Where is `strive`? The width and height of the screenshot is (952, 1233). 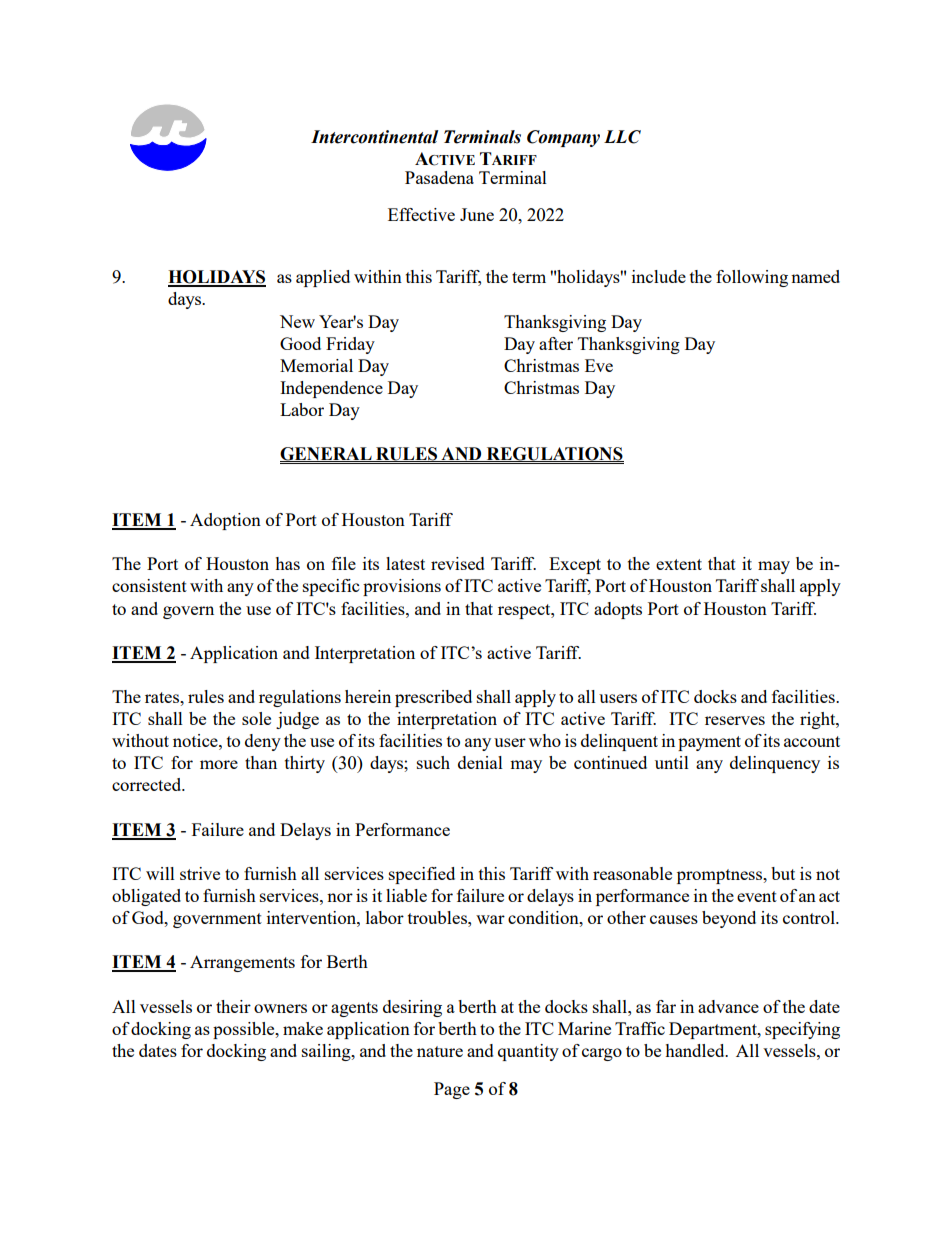
strive is located at coordinates (200, 873).
